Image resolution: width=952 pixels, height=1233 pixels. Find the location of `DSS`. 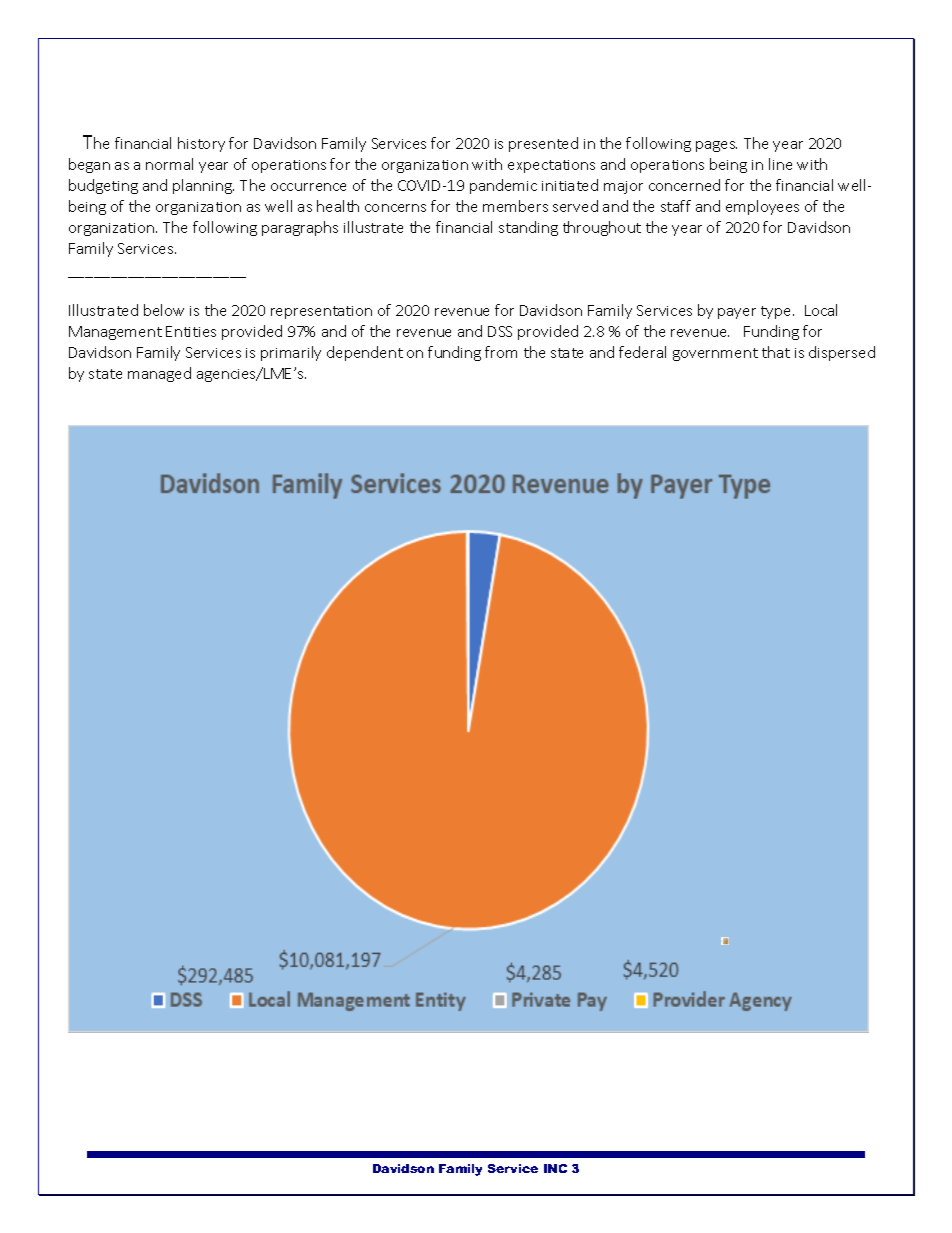

DSS is located at coordinates (500, 331).
